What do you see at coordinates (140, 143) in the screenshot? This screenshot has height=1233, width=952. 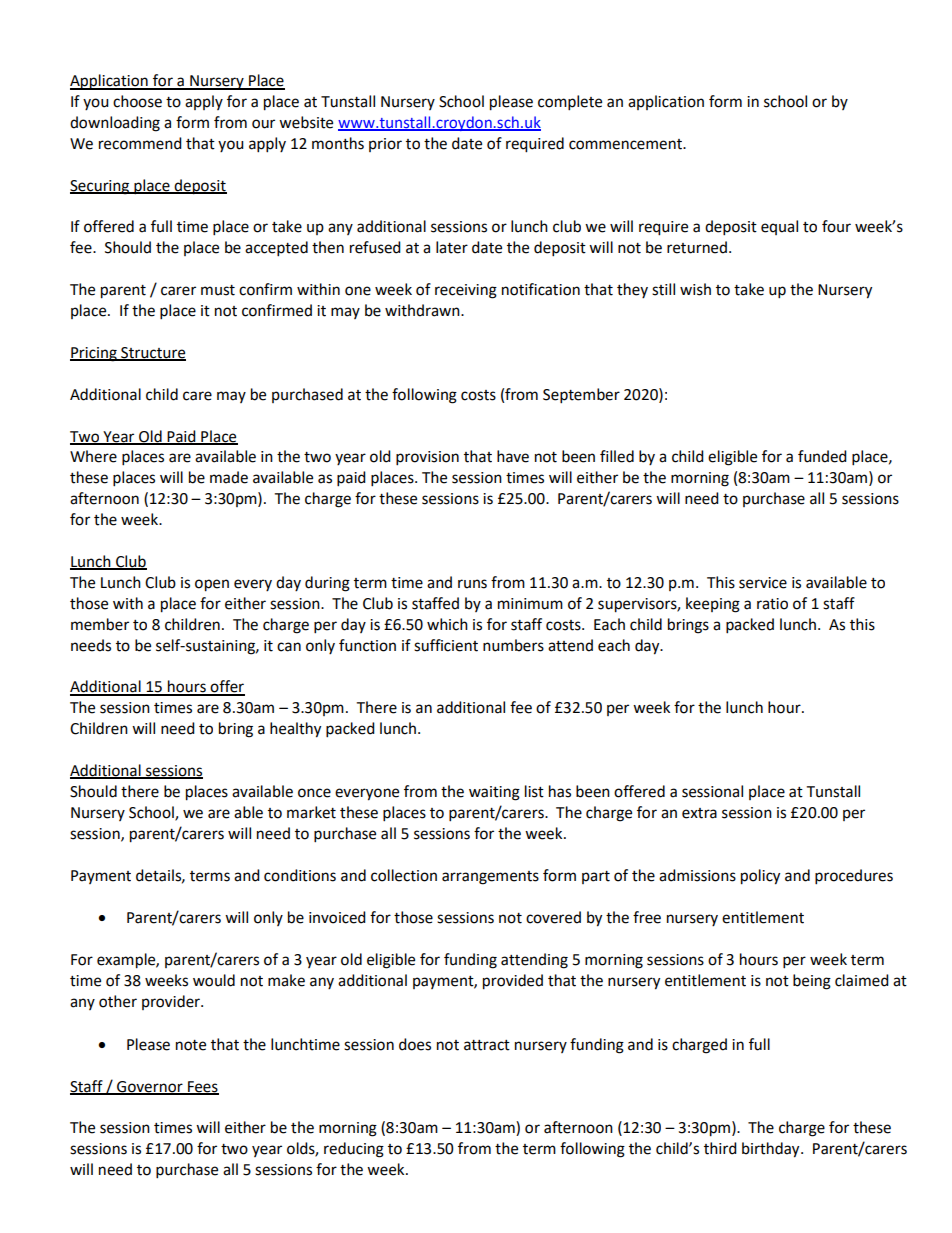 I see `recommend` at bounding box center [140, 143].
